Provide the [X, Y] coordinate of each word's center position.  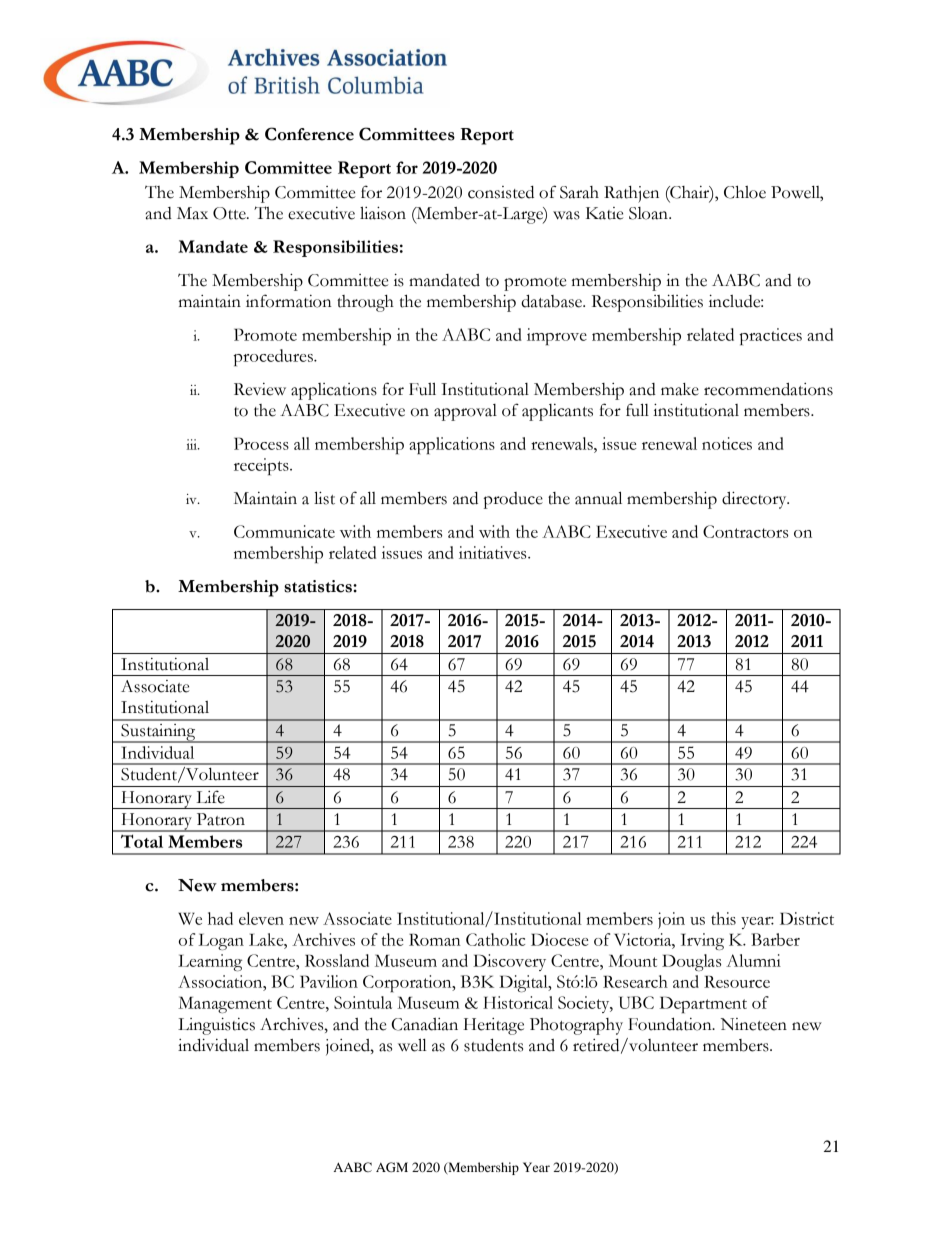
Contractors [745, 531]
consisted [501, 192]
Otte [230, 213]
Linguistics [216, 1026]
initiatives [494, 552]
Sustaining [158, 733]
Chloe [745, 192]
